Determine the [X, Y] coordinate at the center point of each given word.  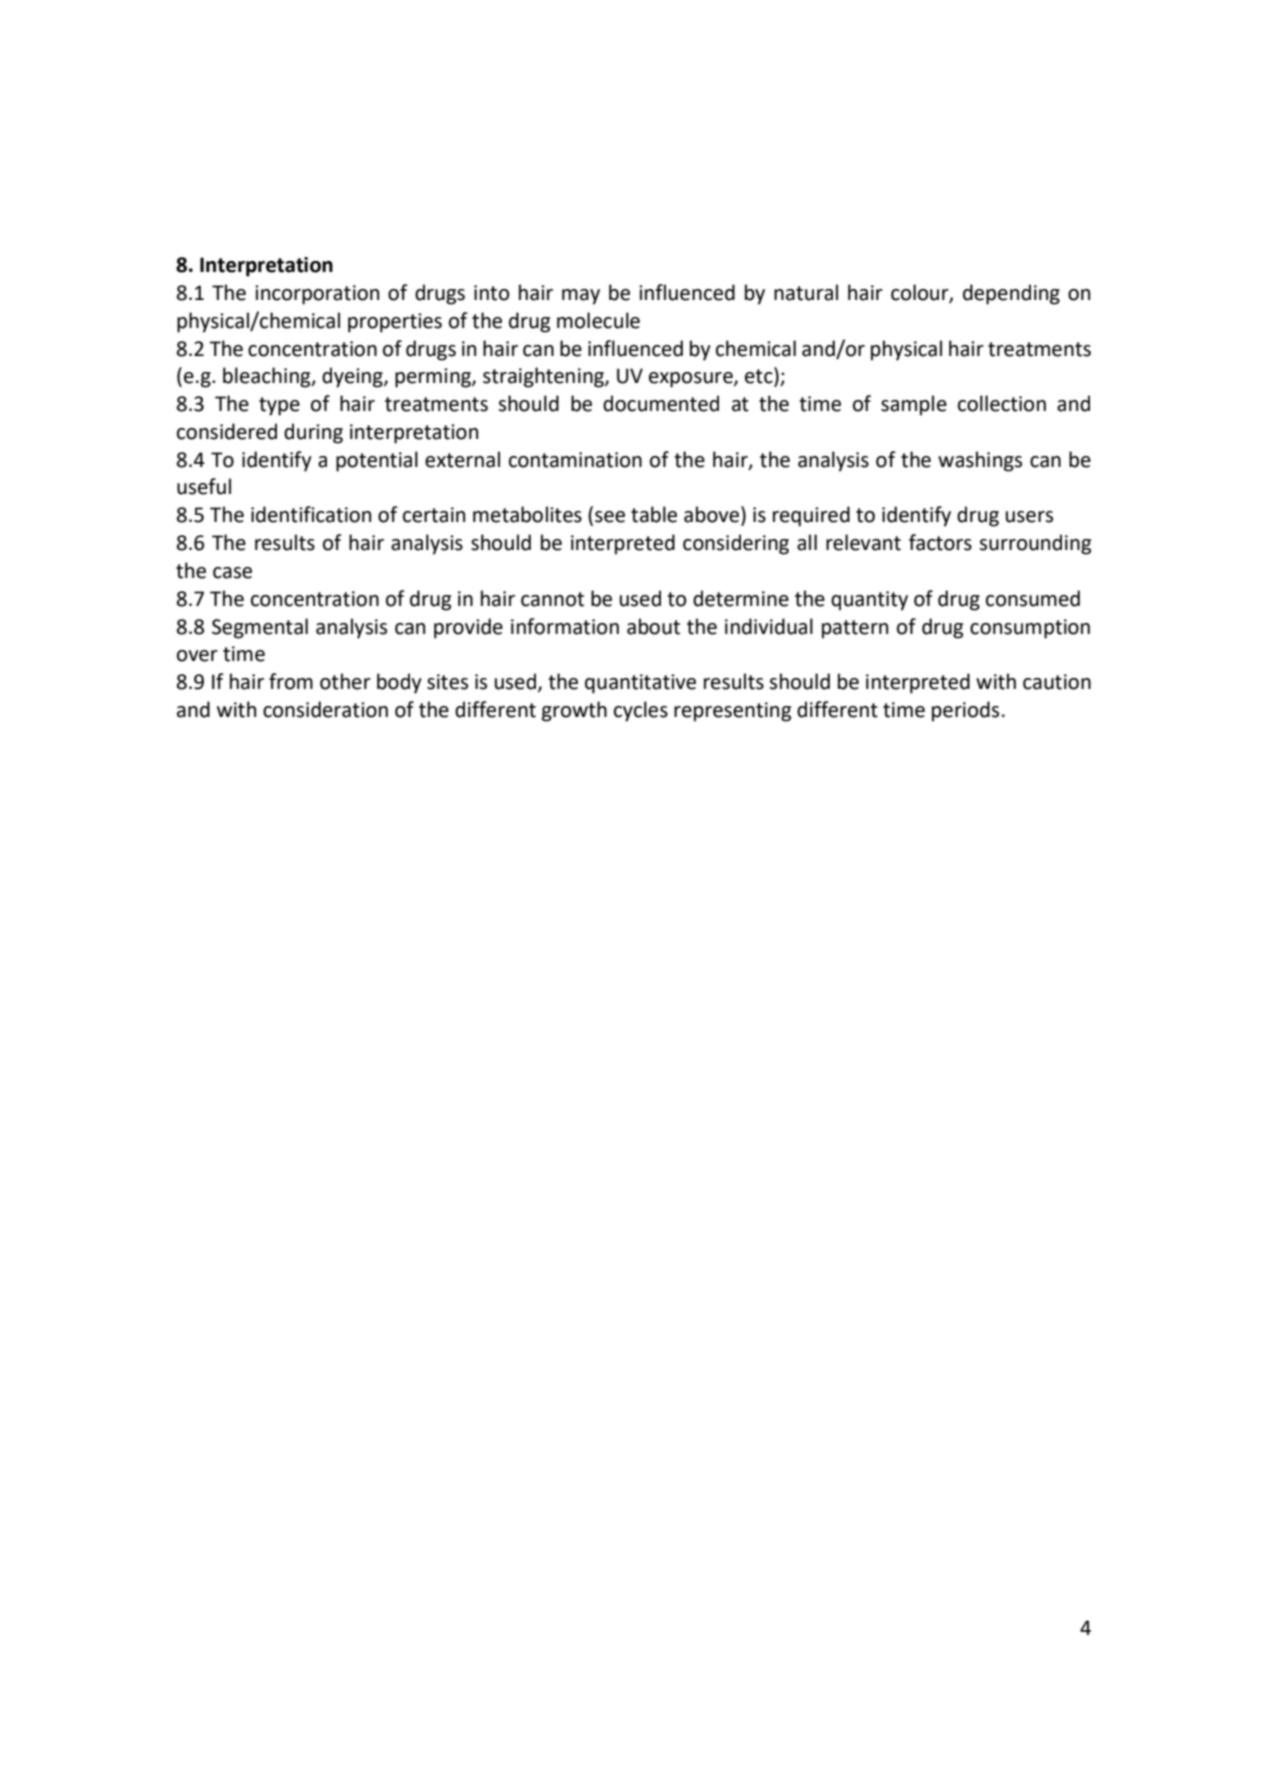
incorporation [317, 295]
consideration [325, 709]
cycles [641, 711]
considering [736, 544]
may [581, 297]
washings [980, 461]
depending [1011, 294]
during [313, 433]
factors [940, 542]
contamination [575, 460]
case [232, 573]
